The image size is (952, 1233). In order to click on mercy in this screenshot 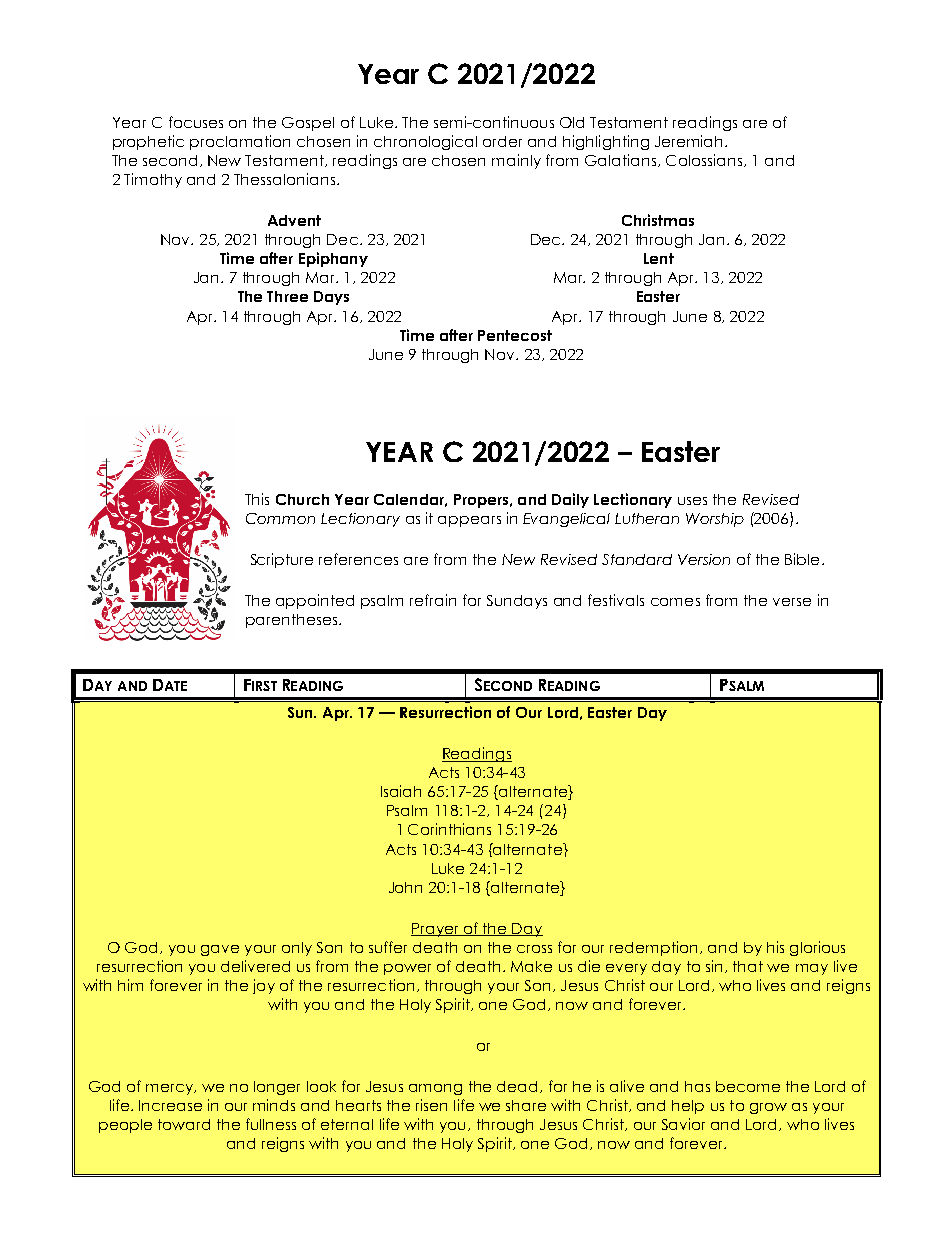, I will do `click(171, 1089)`.
